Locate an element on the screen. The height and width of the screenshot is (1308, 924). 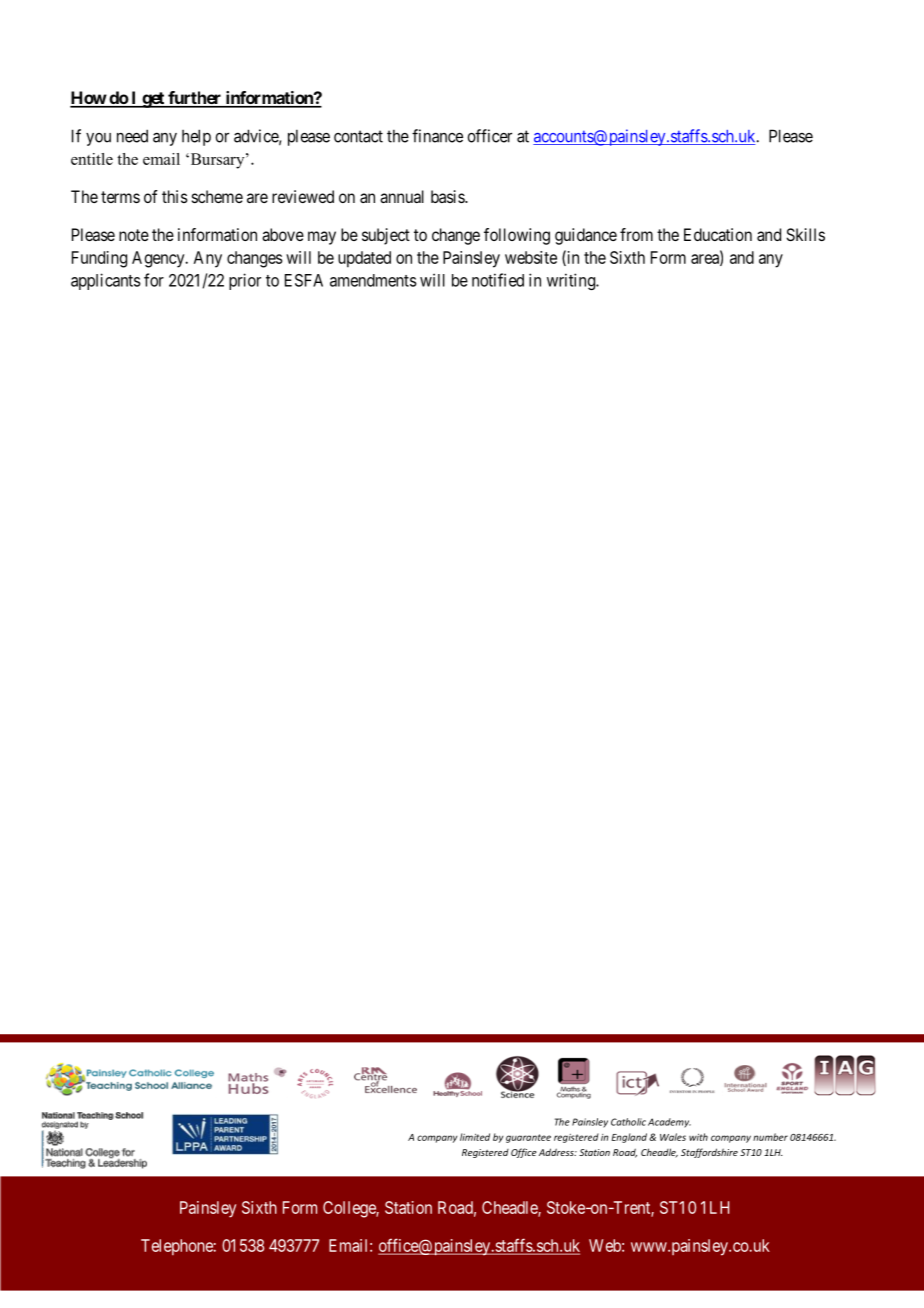
limited is located at coordinates (475, 1137).
